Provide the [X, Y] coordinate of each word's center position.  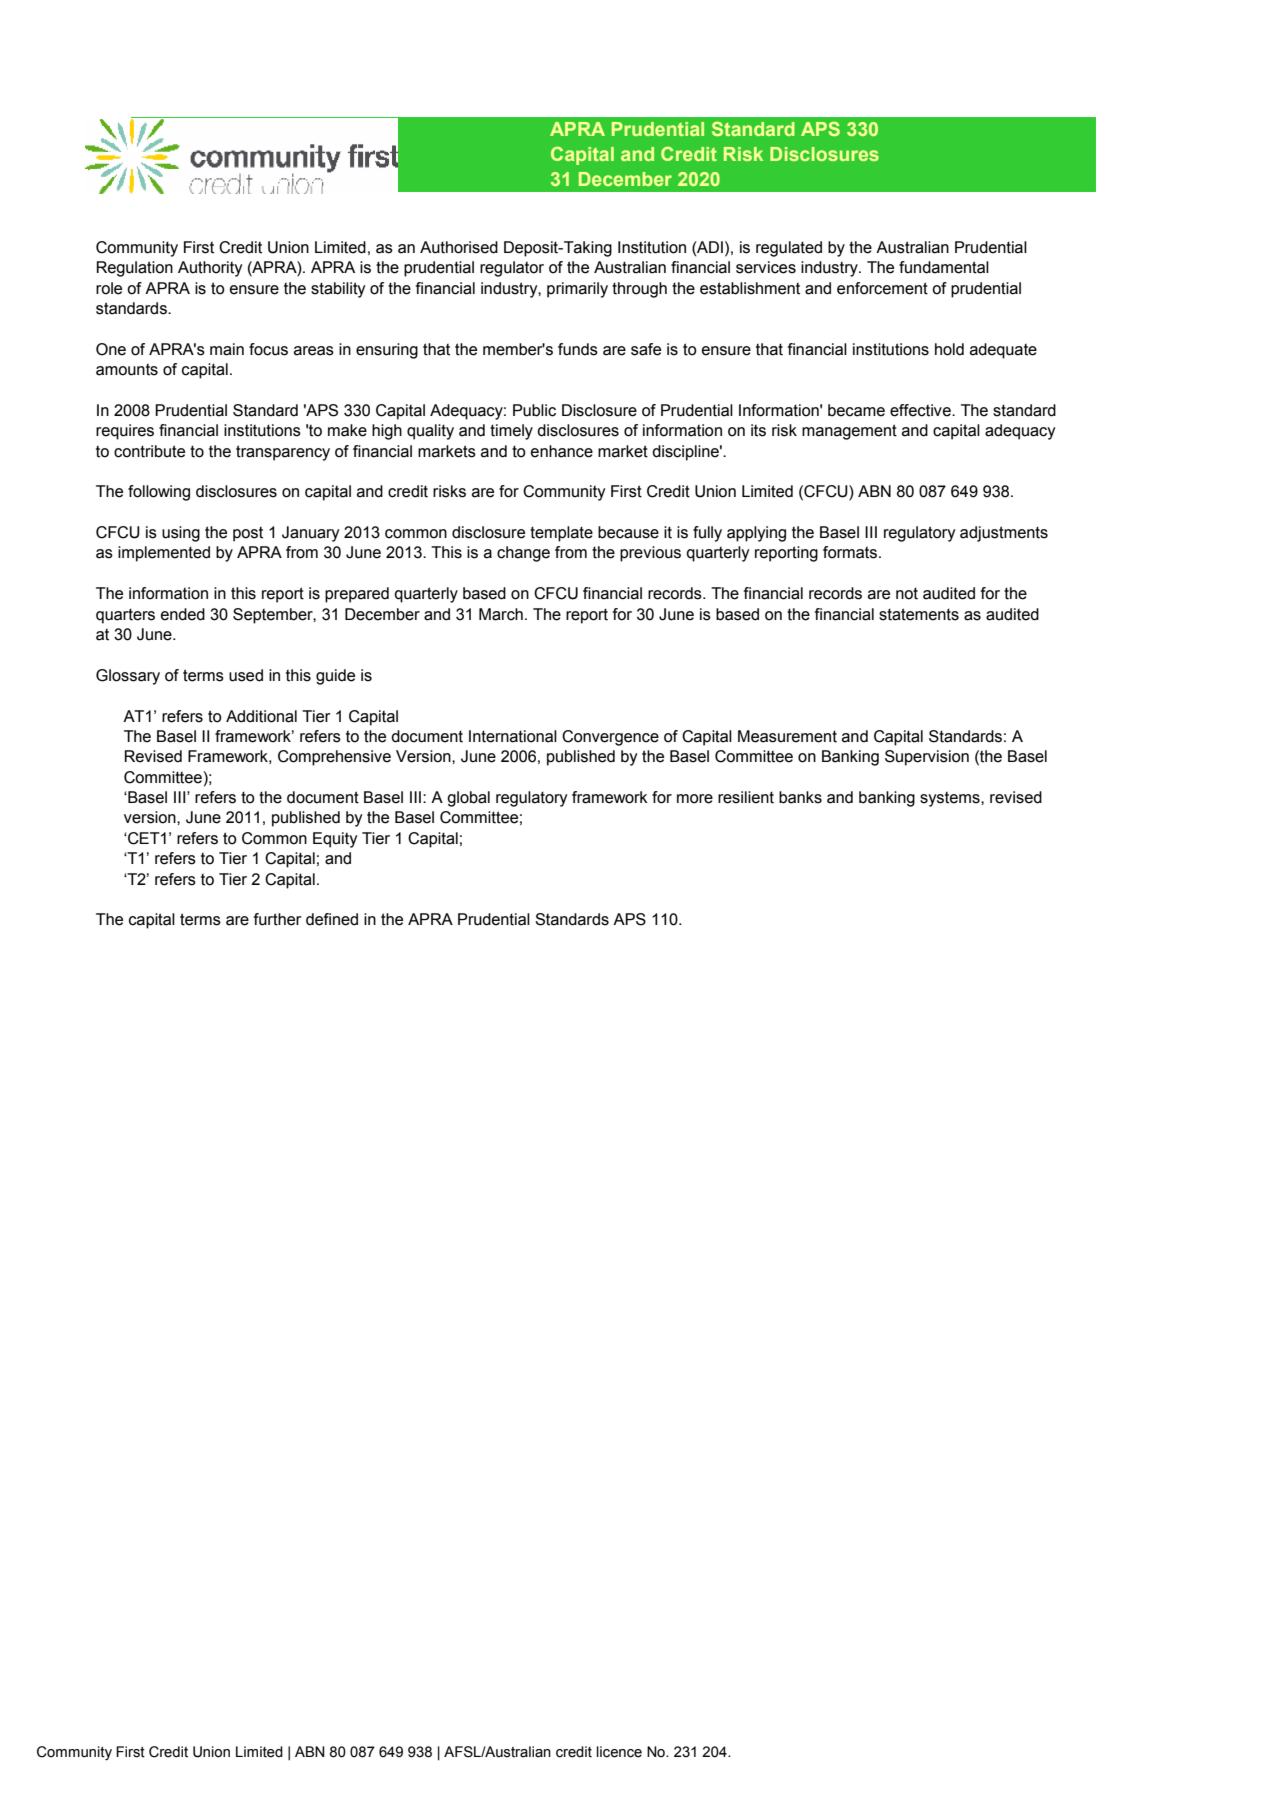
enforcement [882, 288]
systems [951, 799]
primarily [577, 290]
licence [619, 1752]
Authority [210, 269]
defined [332, 919]
